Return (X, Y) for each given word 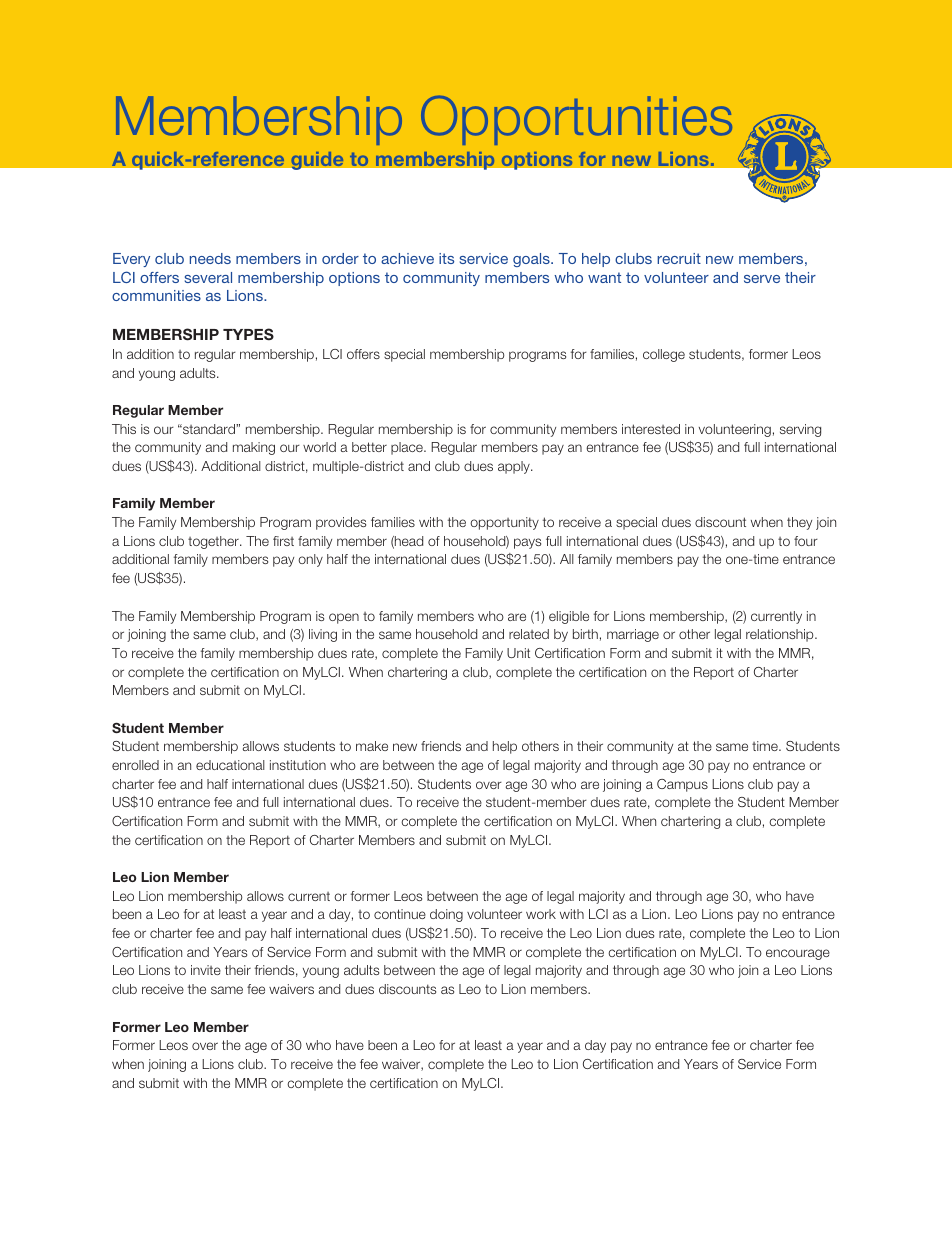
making (254, 448)
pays (527, 543)
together (214, 542)
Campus (682, 785)
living (323, 635)
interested (651, 429)
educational (230, 765)
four (806, 541)
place (408, 448)
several (208, 277)
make (372, 746)
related (529, 634)
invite (206, 970)
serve (762, 279)
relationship (781, 635)
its (446, 258)
